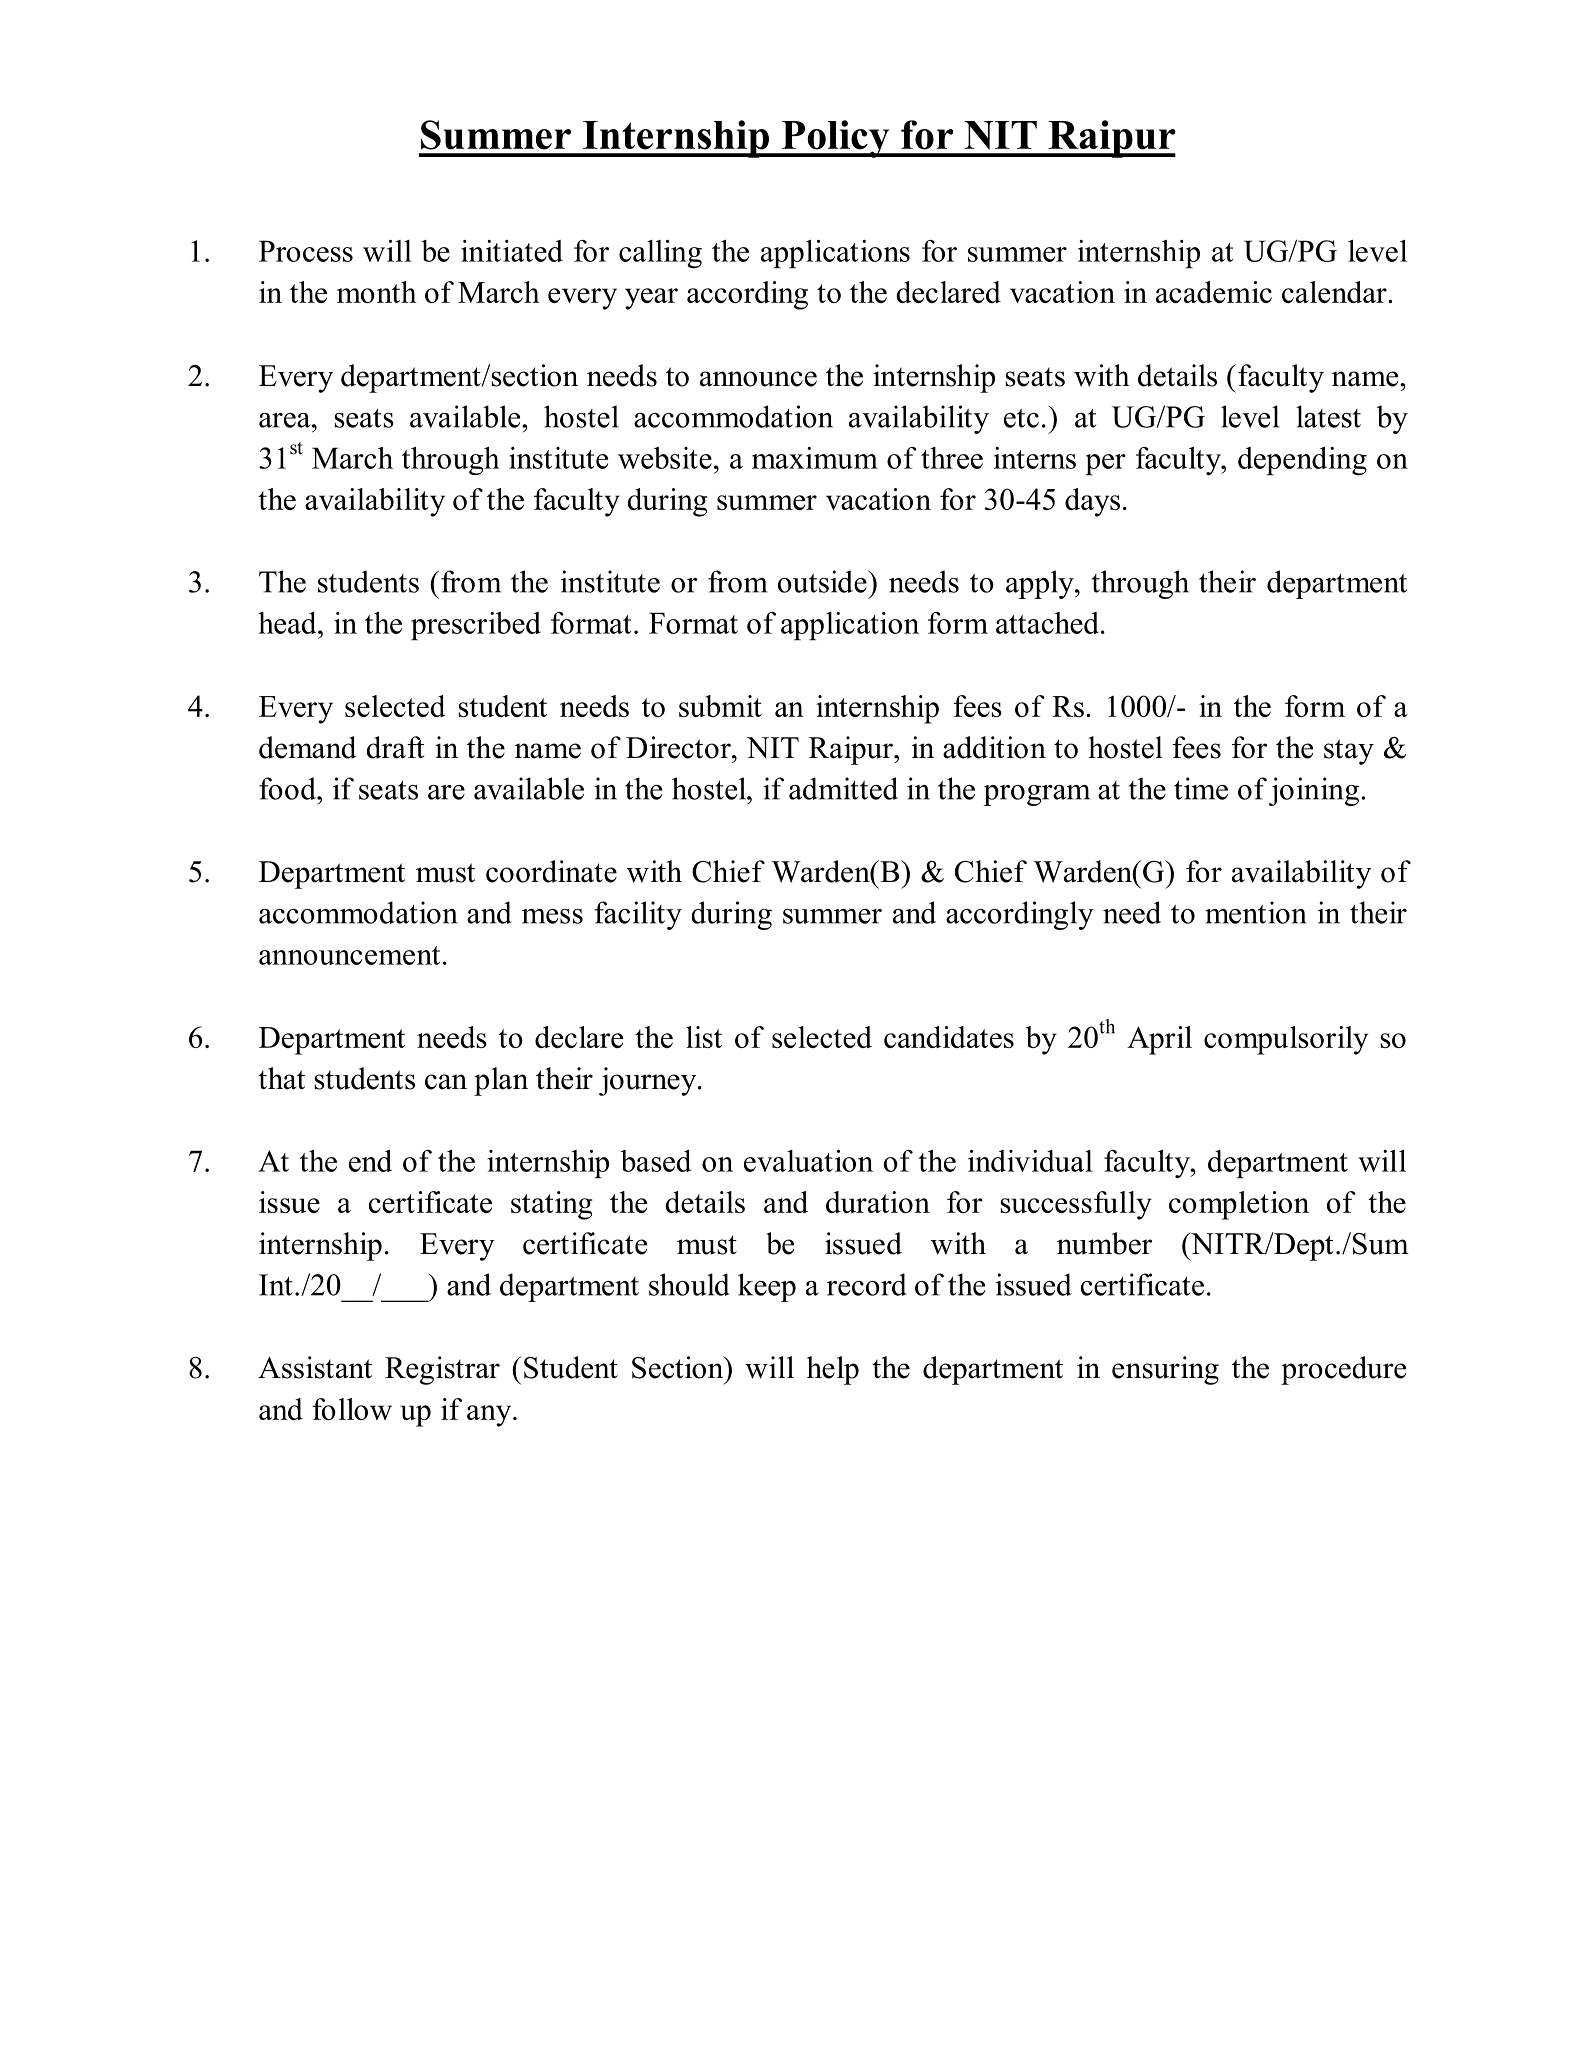 The height and width of the screenshot is (2064, 1595). I want to click on initiated, so click(512, 251).
